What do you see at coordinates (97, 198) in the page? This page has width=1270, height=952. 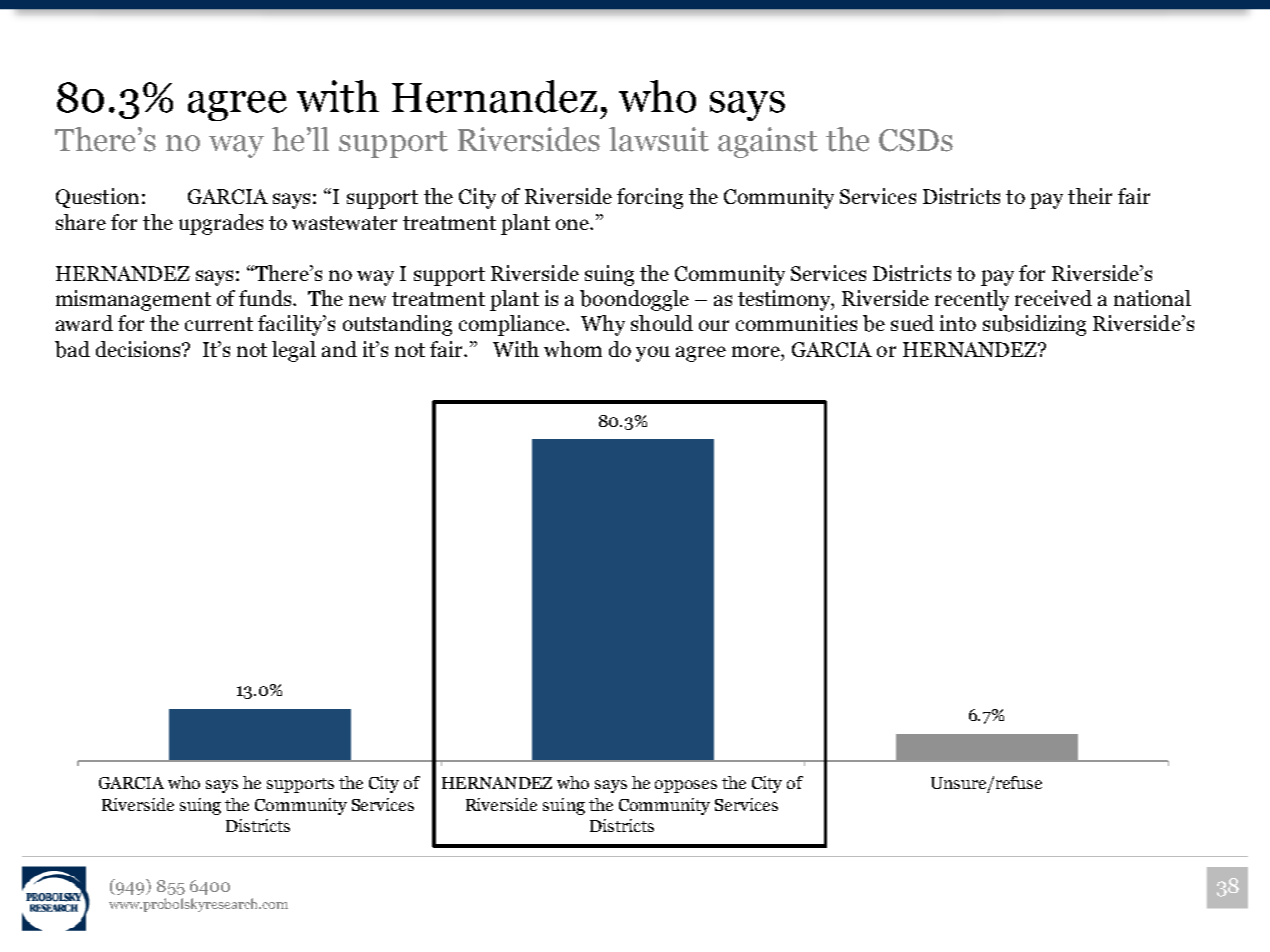 I see `Question` at bounding box center [97, 198].
